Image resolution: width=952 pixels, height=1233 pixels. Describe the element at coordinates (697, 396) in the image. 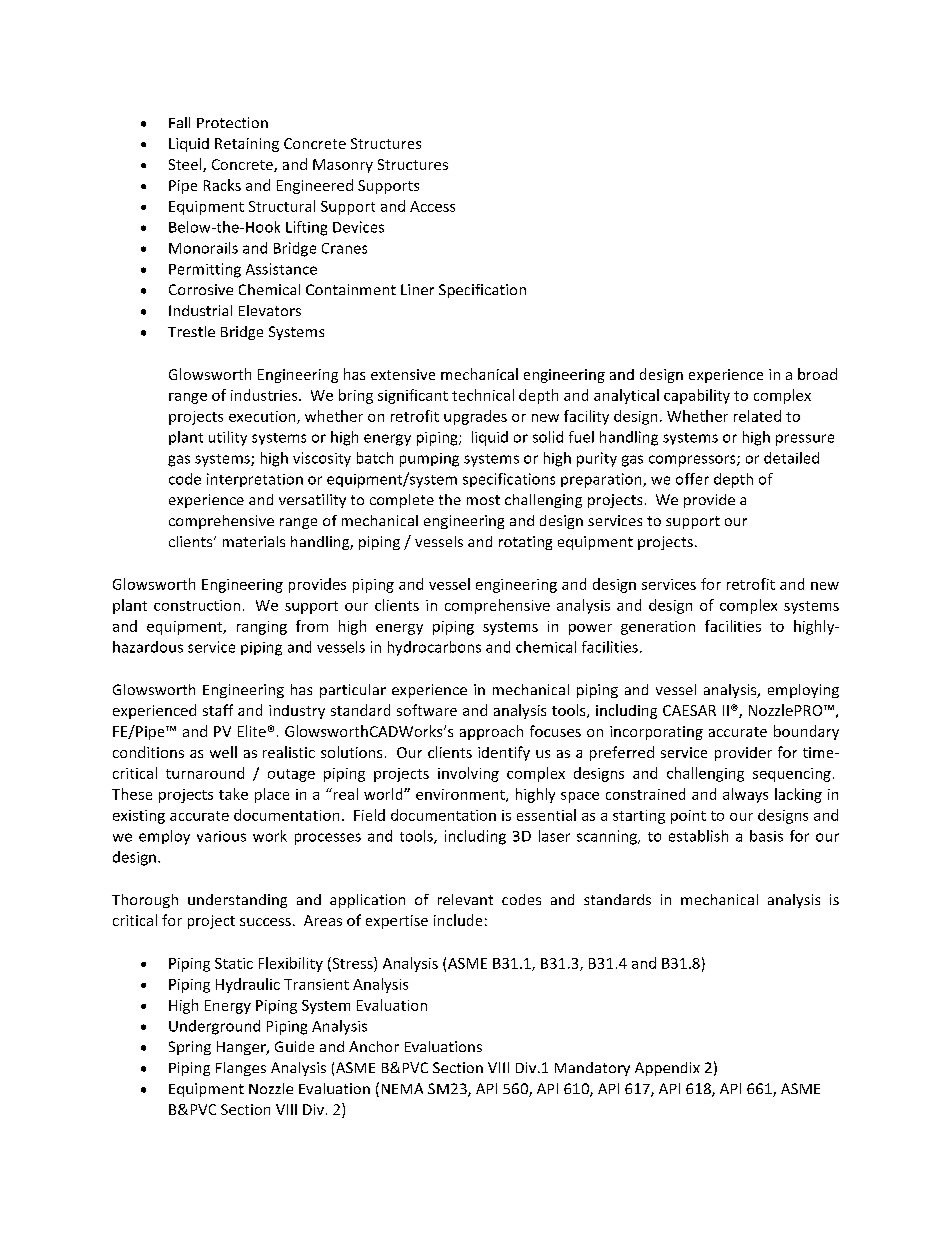

I see `capability` at that location.
